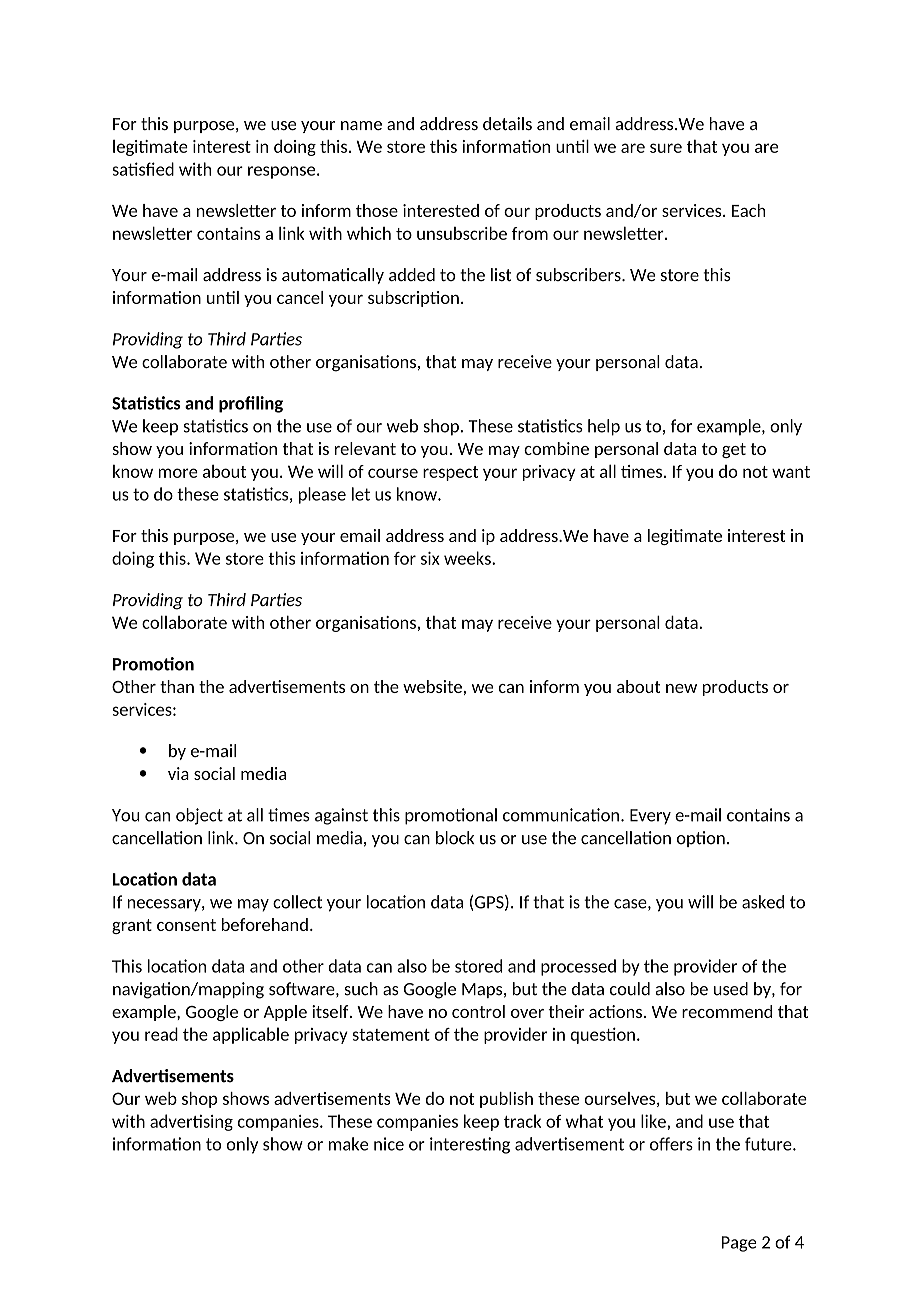  What do you see at coordinates (191, 1122) in the screenshot?
I see `advertising` at bounding box center [191, 1122].
